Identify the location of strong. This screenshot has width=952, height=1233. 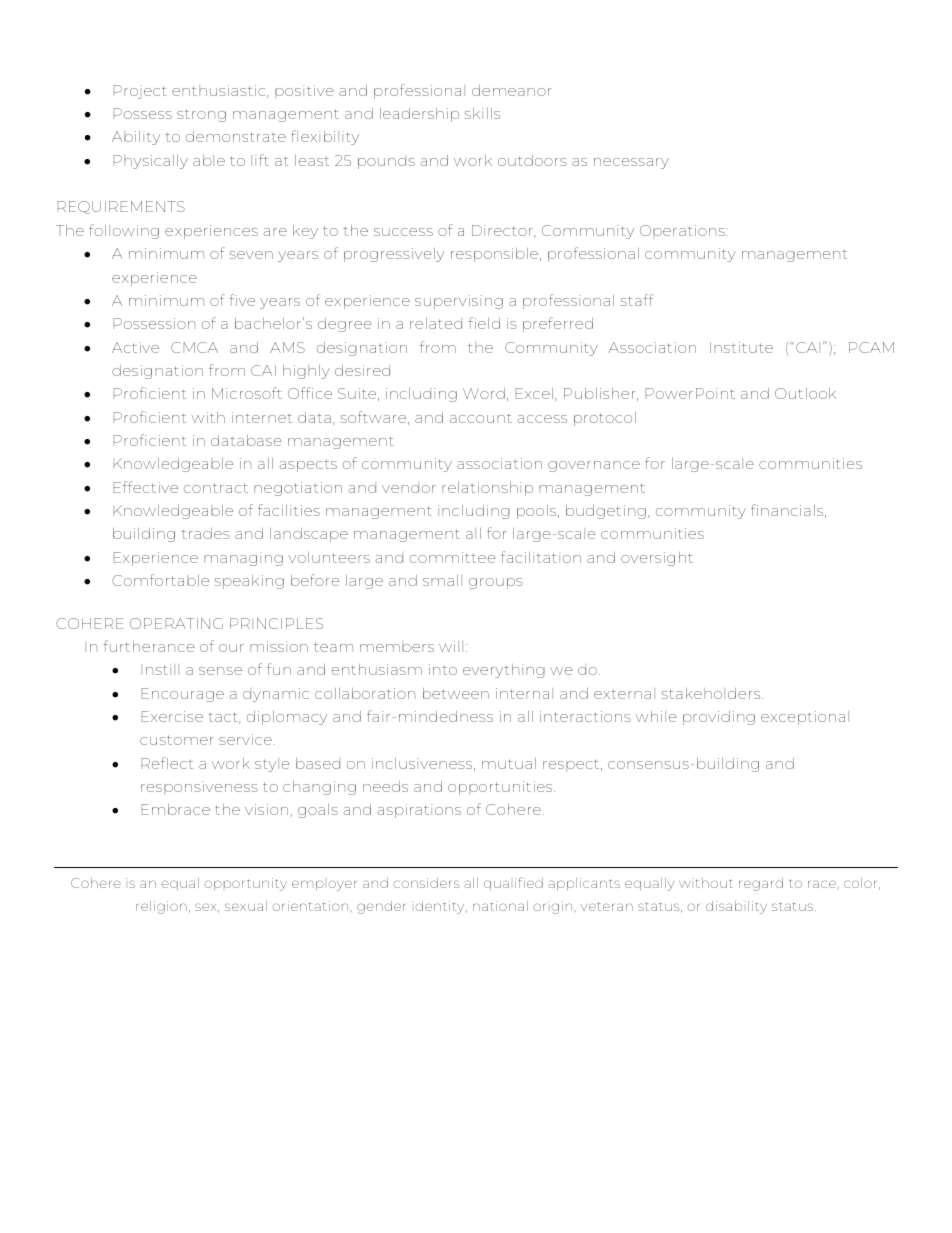
(201, 115).
